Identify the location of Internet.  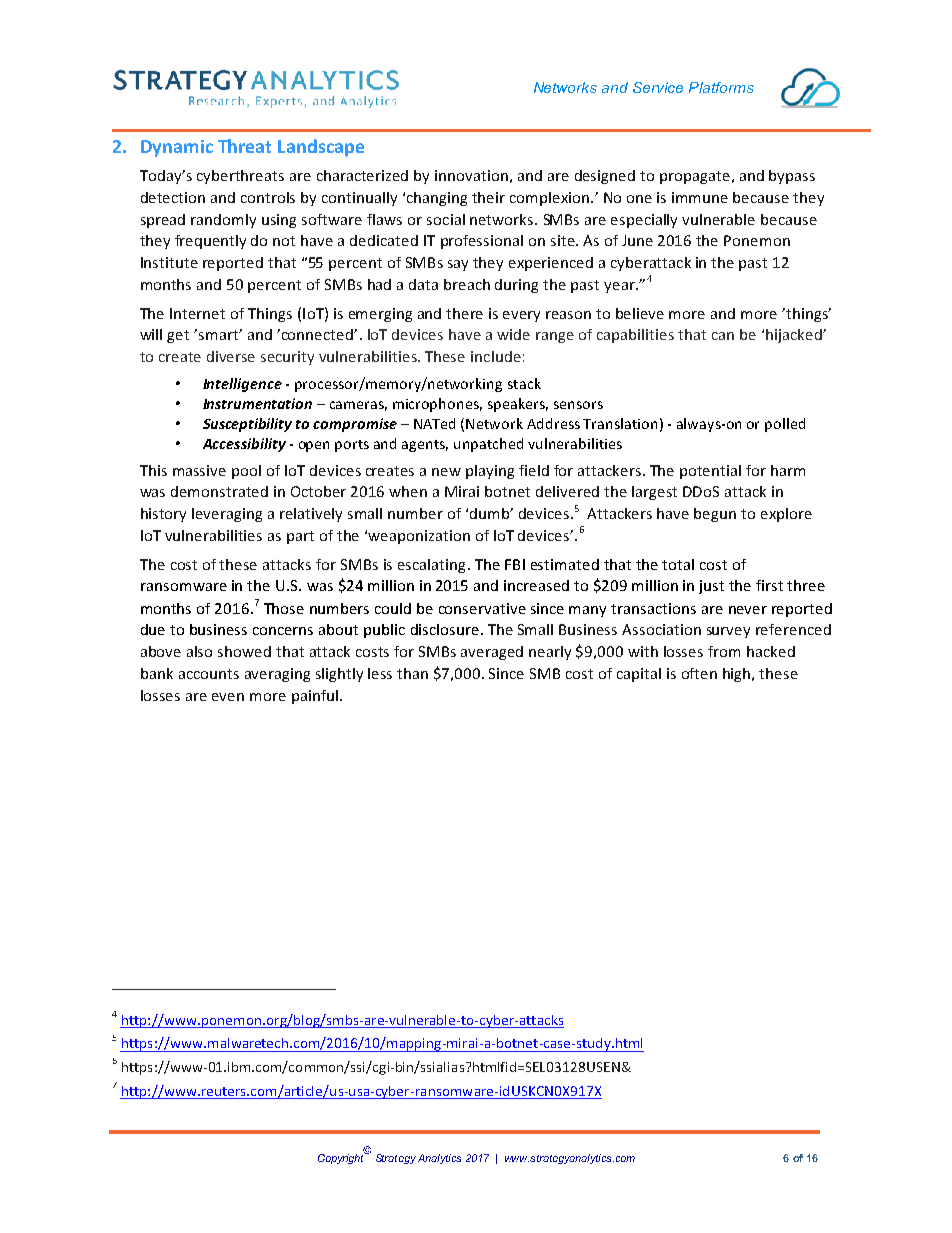
(197, 313).
